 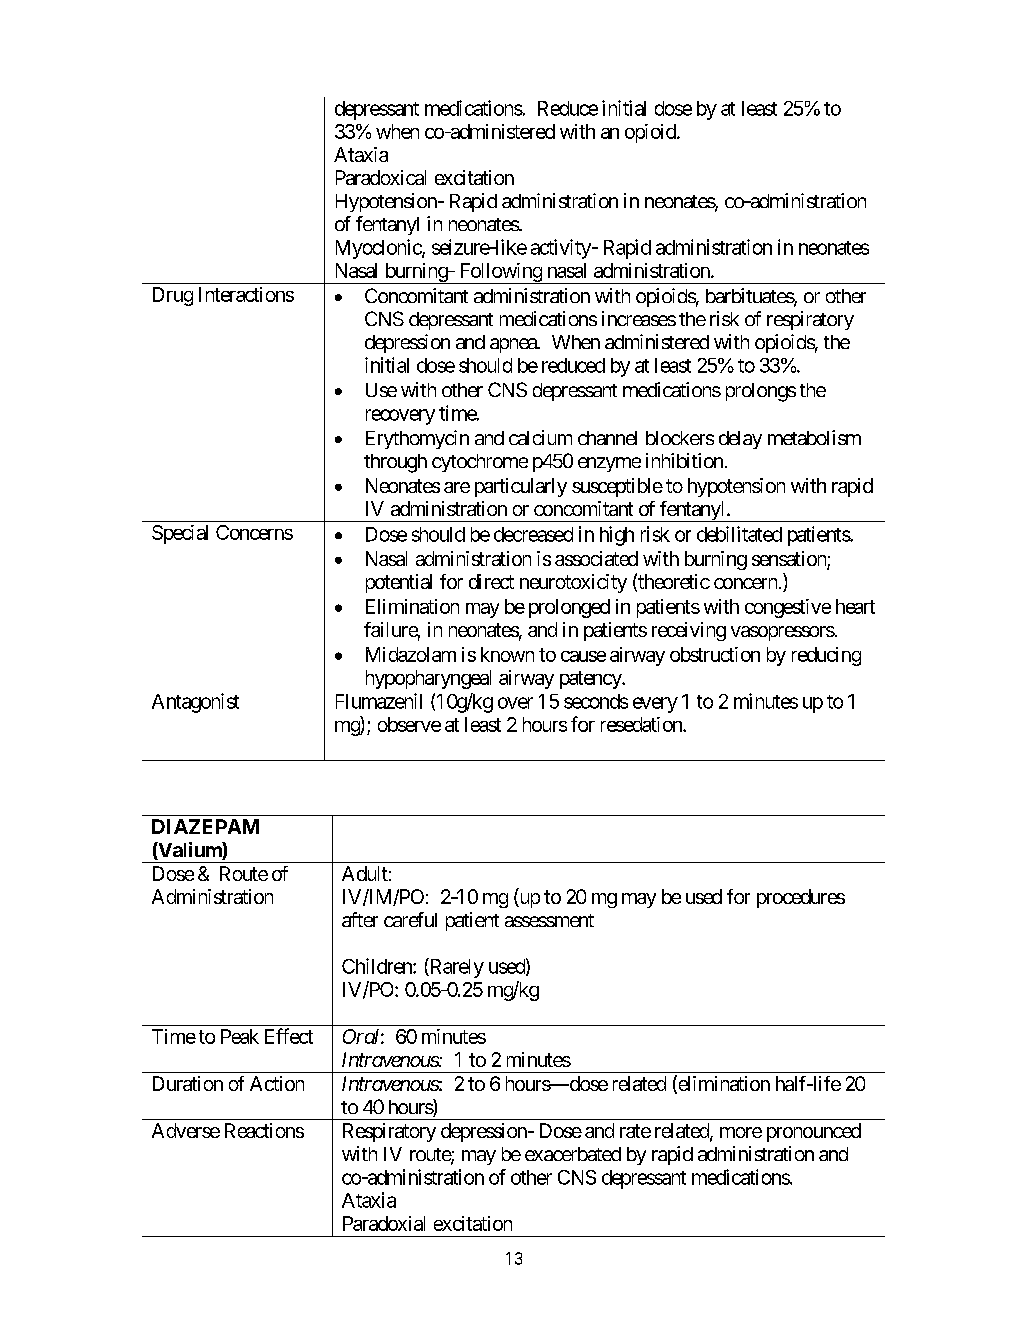 What do you see at coordinates (826, 656) in the document?
I see `reducing` at bounding box center [826, 656].
